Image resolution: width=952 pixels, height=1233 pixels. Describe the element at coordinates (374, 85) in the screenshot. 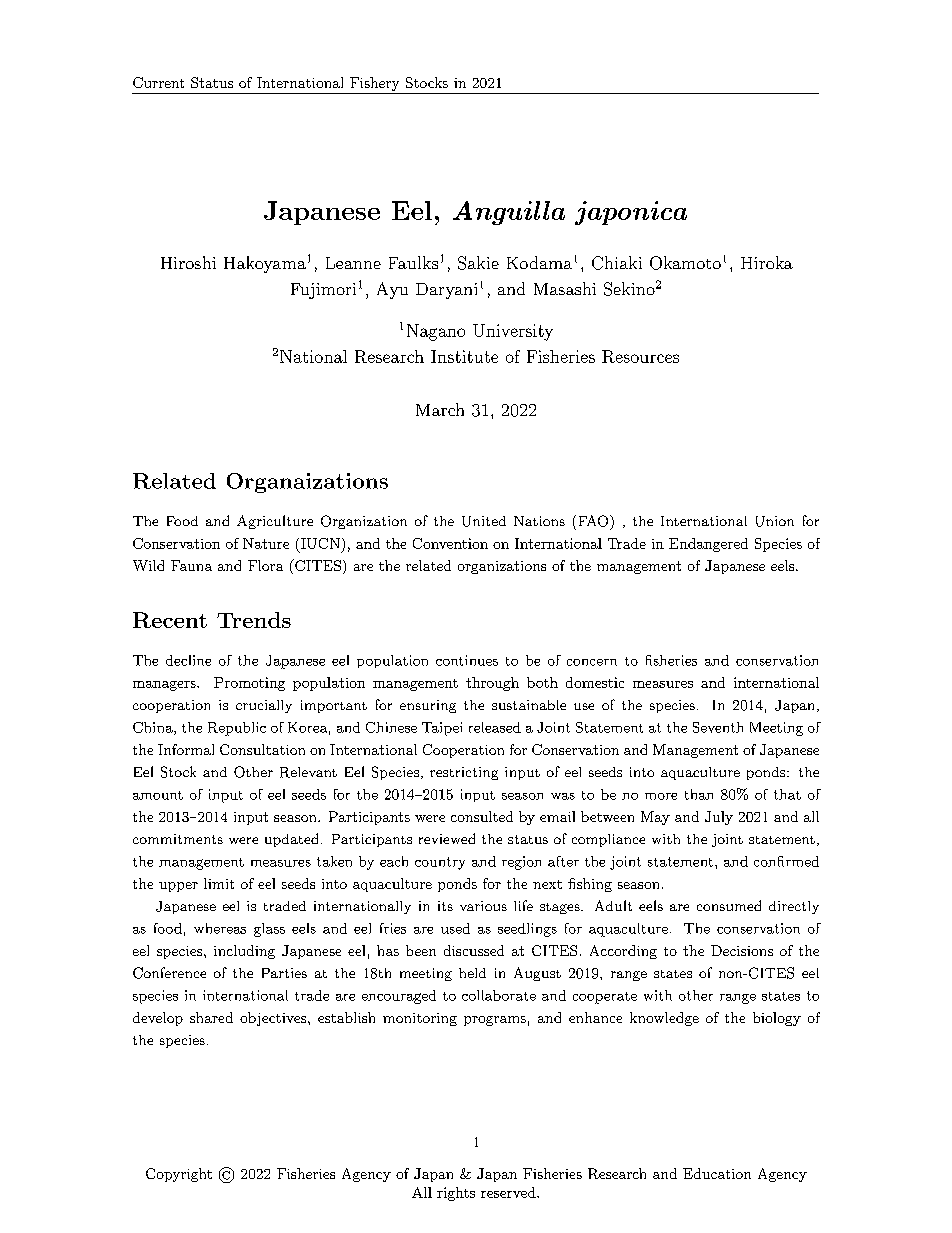

I see `Fishery` at that location.
